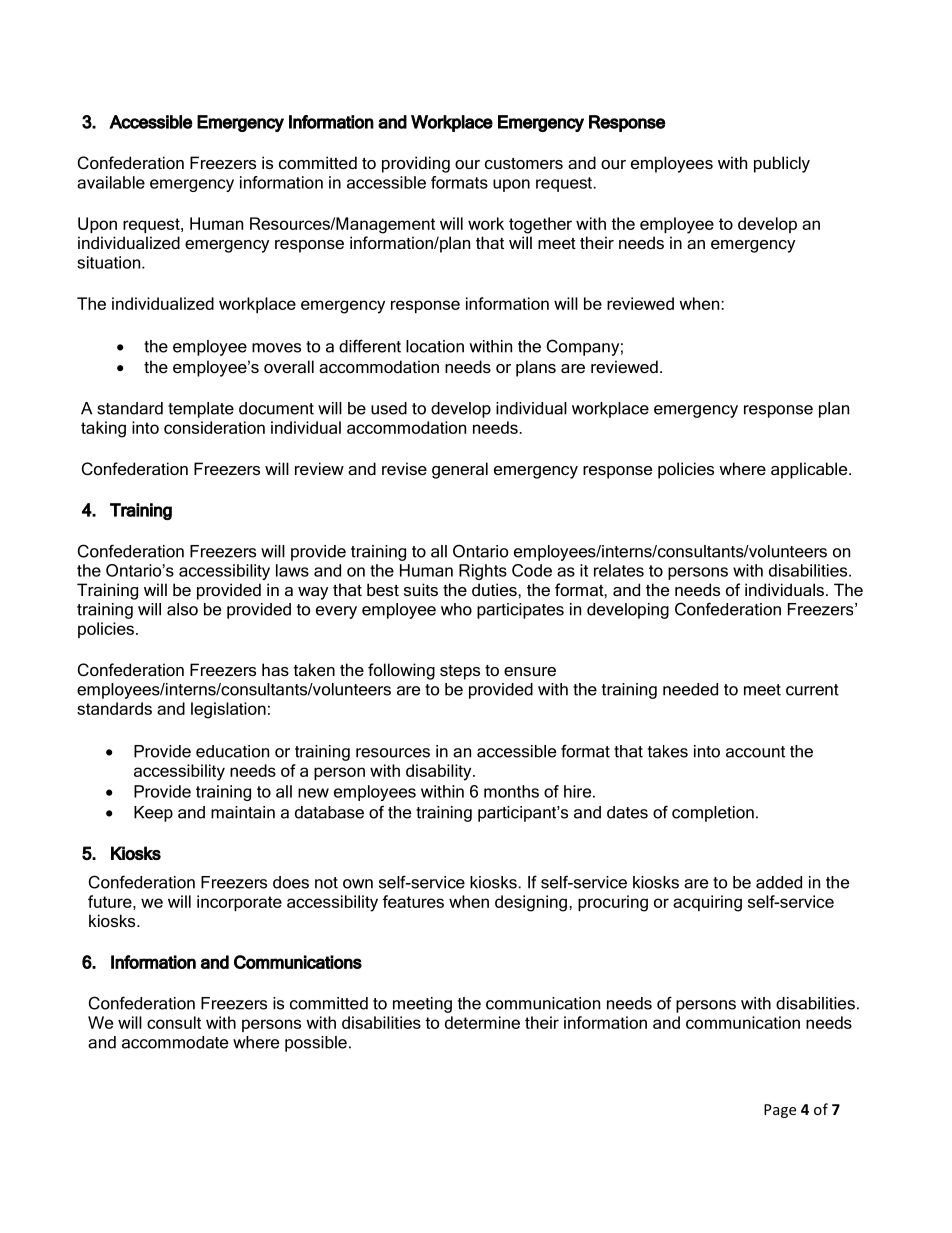 This page has width=952, height=1233. Describe the element at coordinates (413, 901) in the page. I see `features` at that location.
